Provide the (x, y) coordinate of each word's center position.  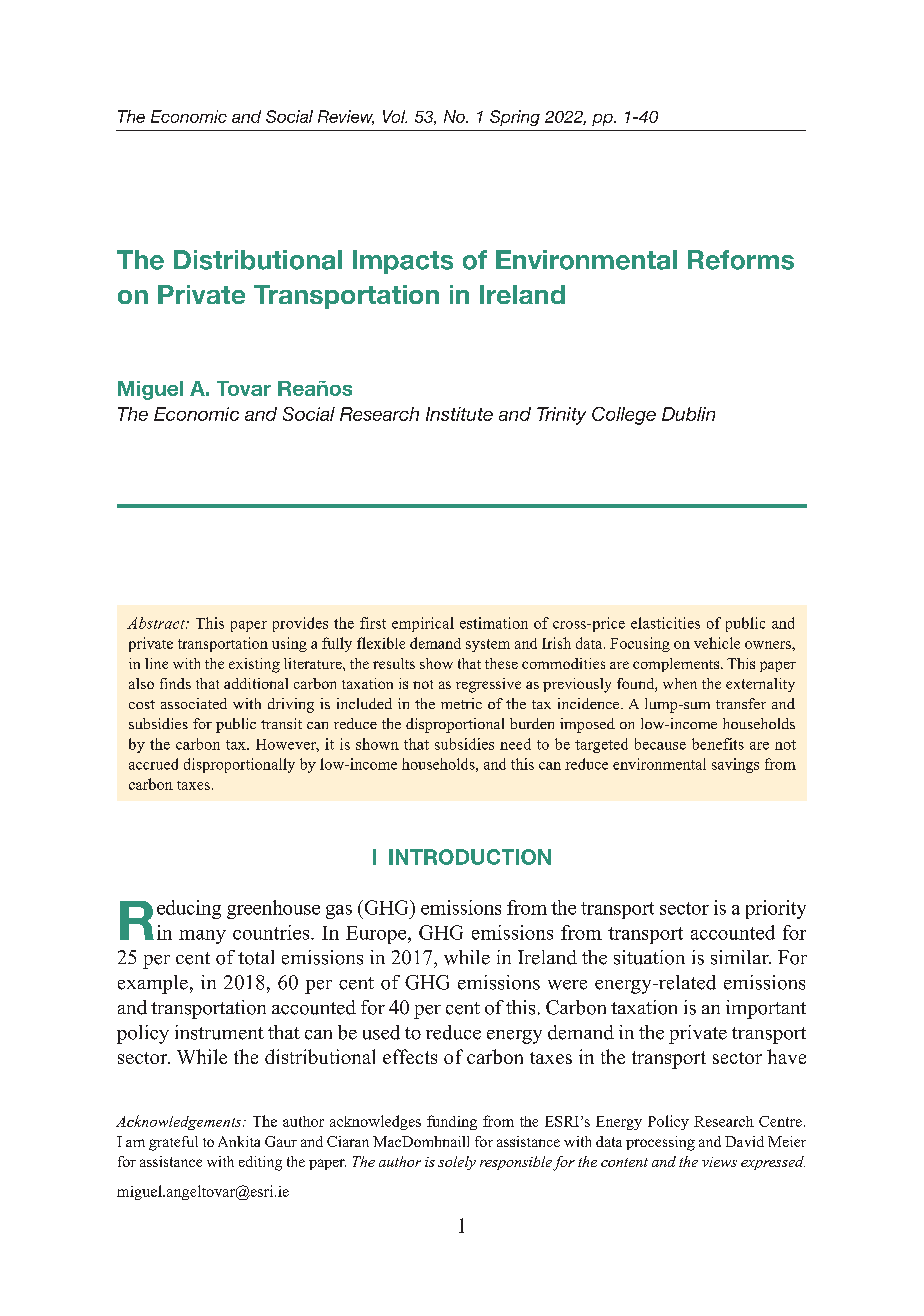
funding (452, 1122)
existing (254, 665)
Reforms (741, 260)
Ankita (239, 1141)
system (488, 645)
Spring (515, 118)
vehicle (717, 643)
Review (346, 117)
